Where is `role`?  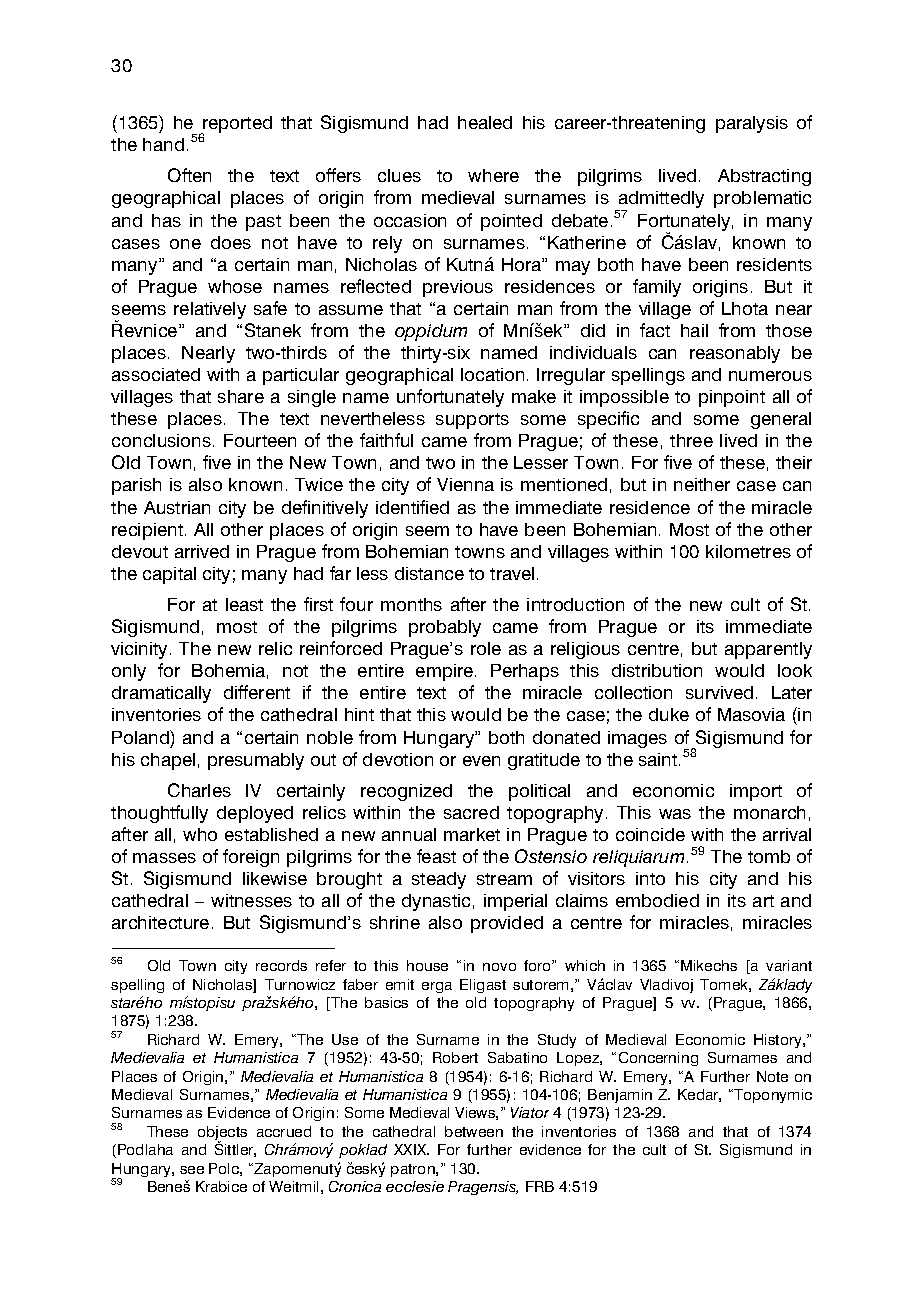
role is located at coordinates (486, 648).
